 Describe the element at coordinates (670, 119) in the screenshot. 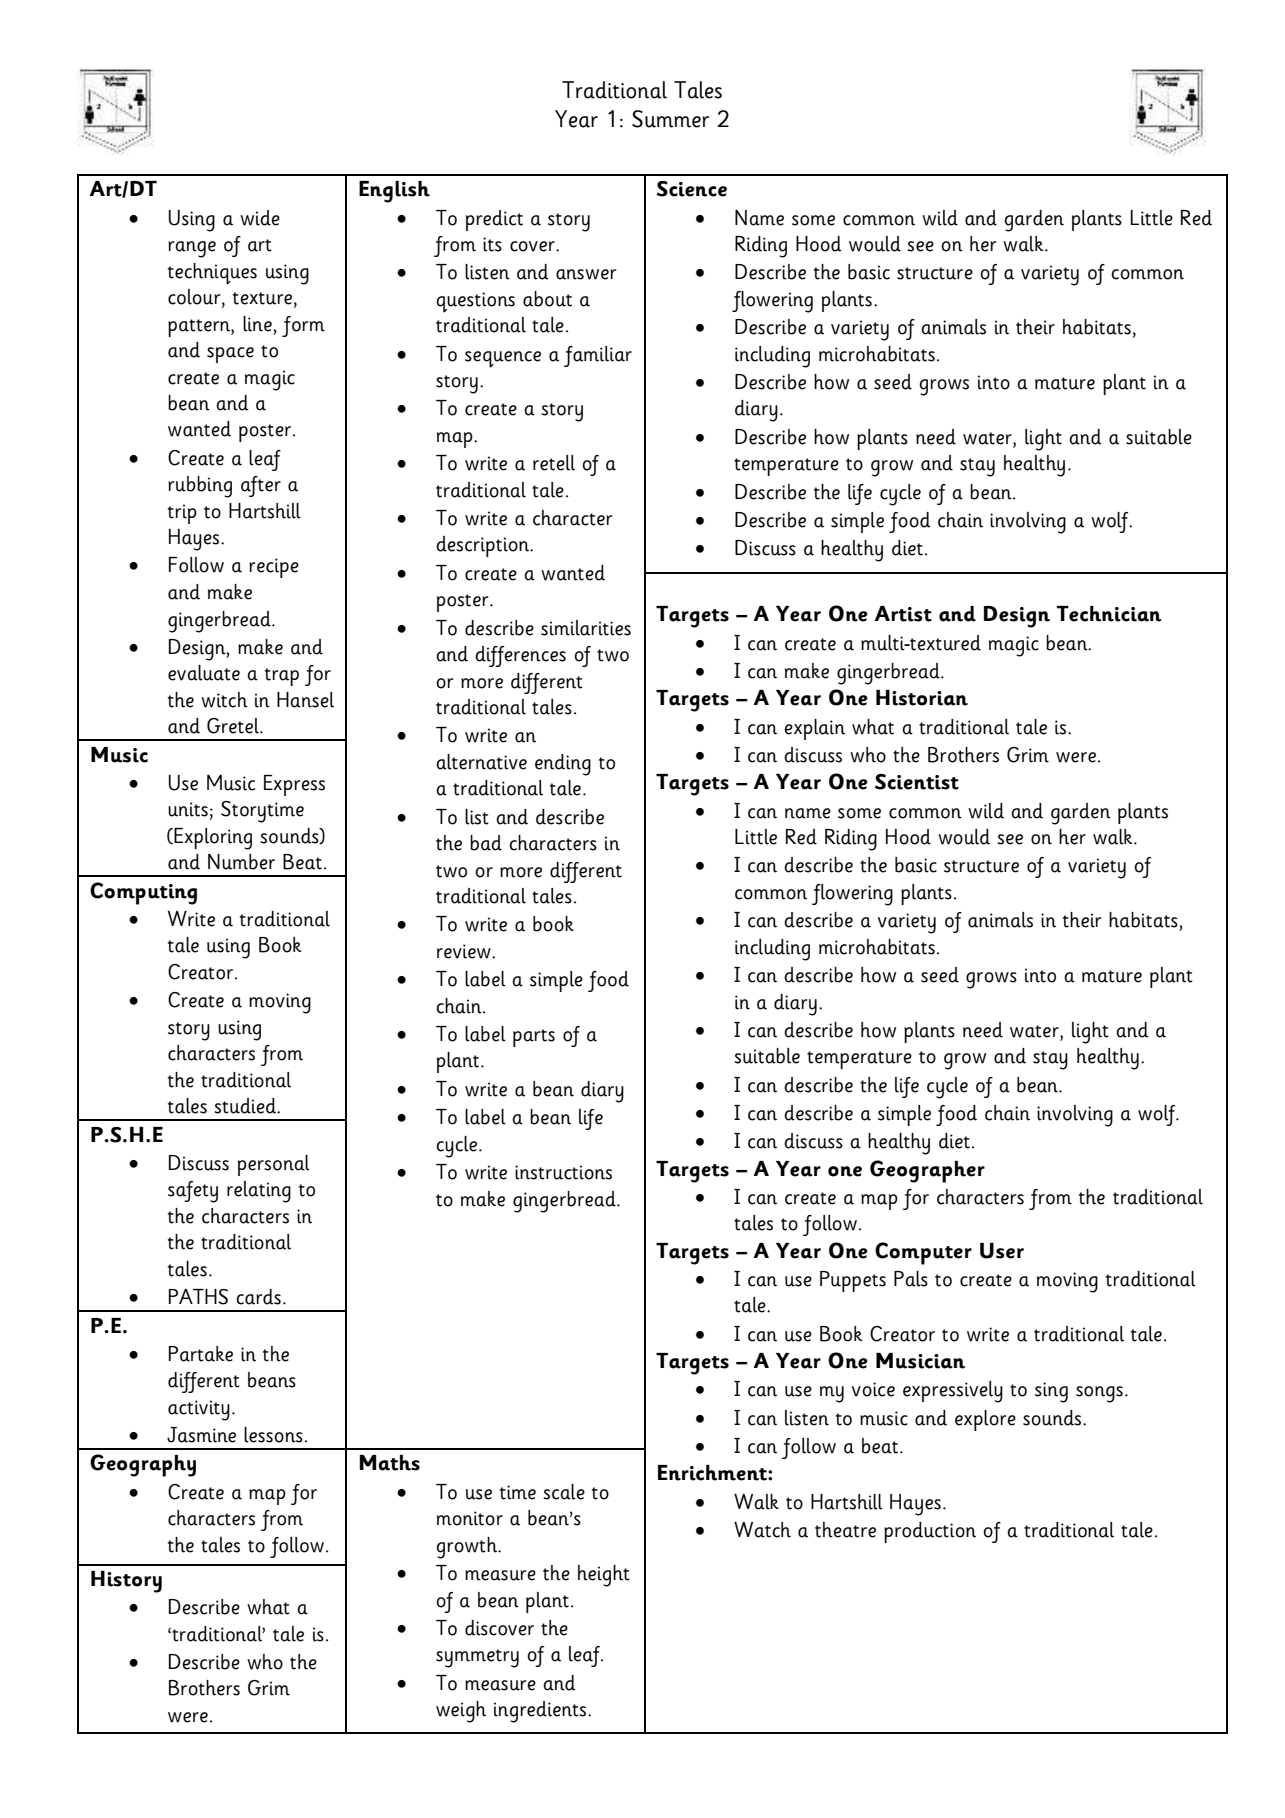

I see `Summer` at that location.
